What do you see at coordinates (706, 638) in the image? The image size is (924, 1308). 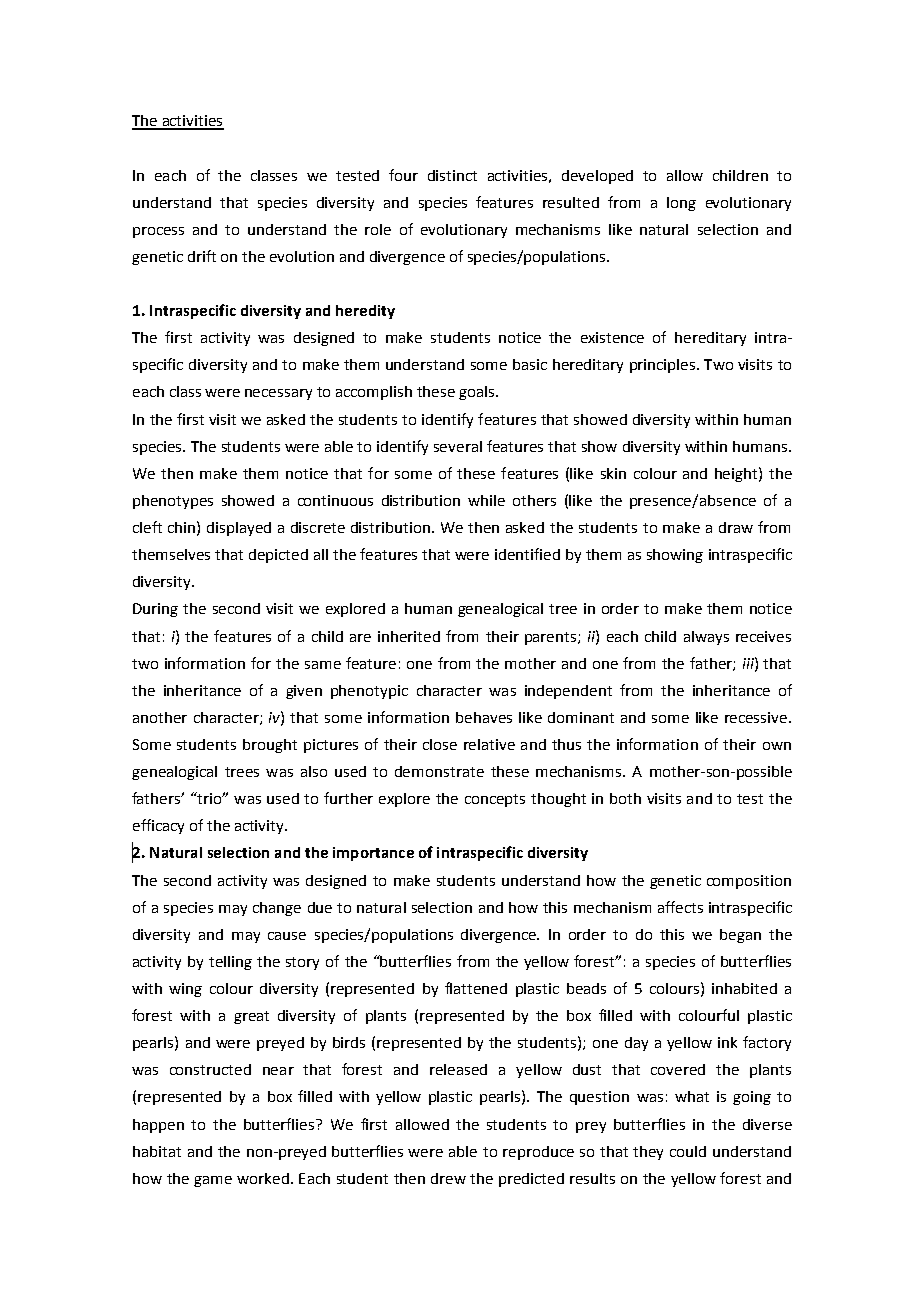 I see `always` at bounding box center [706, 638].
